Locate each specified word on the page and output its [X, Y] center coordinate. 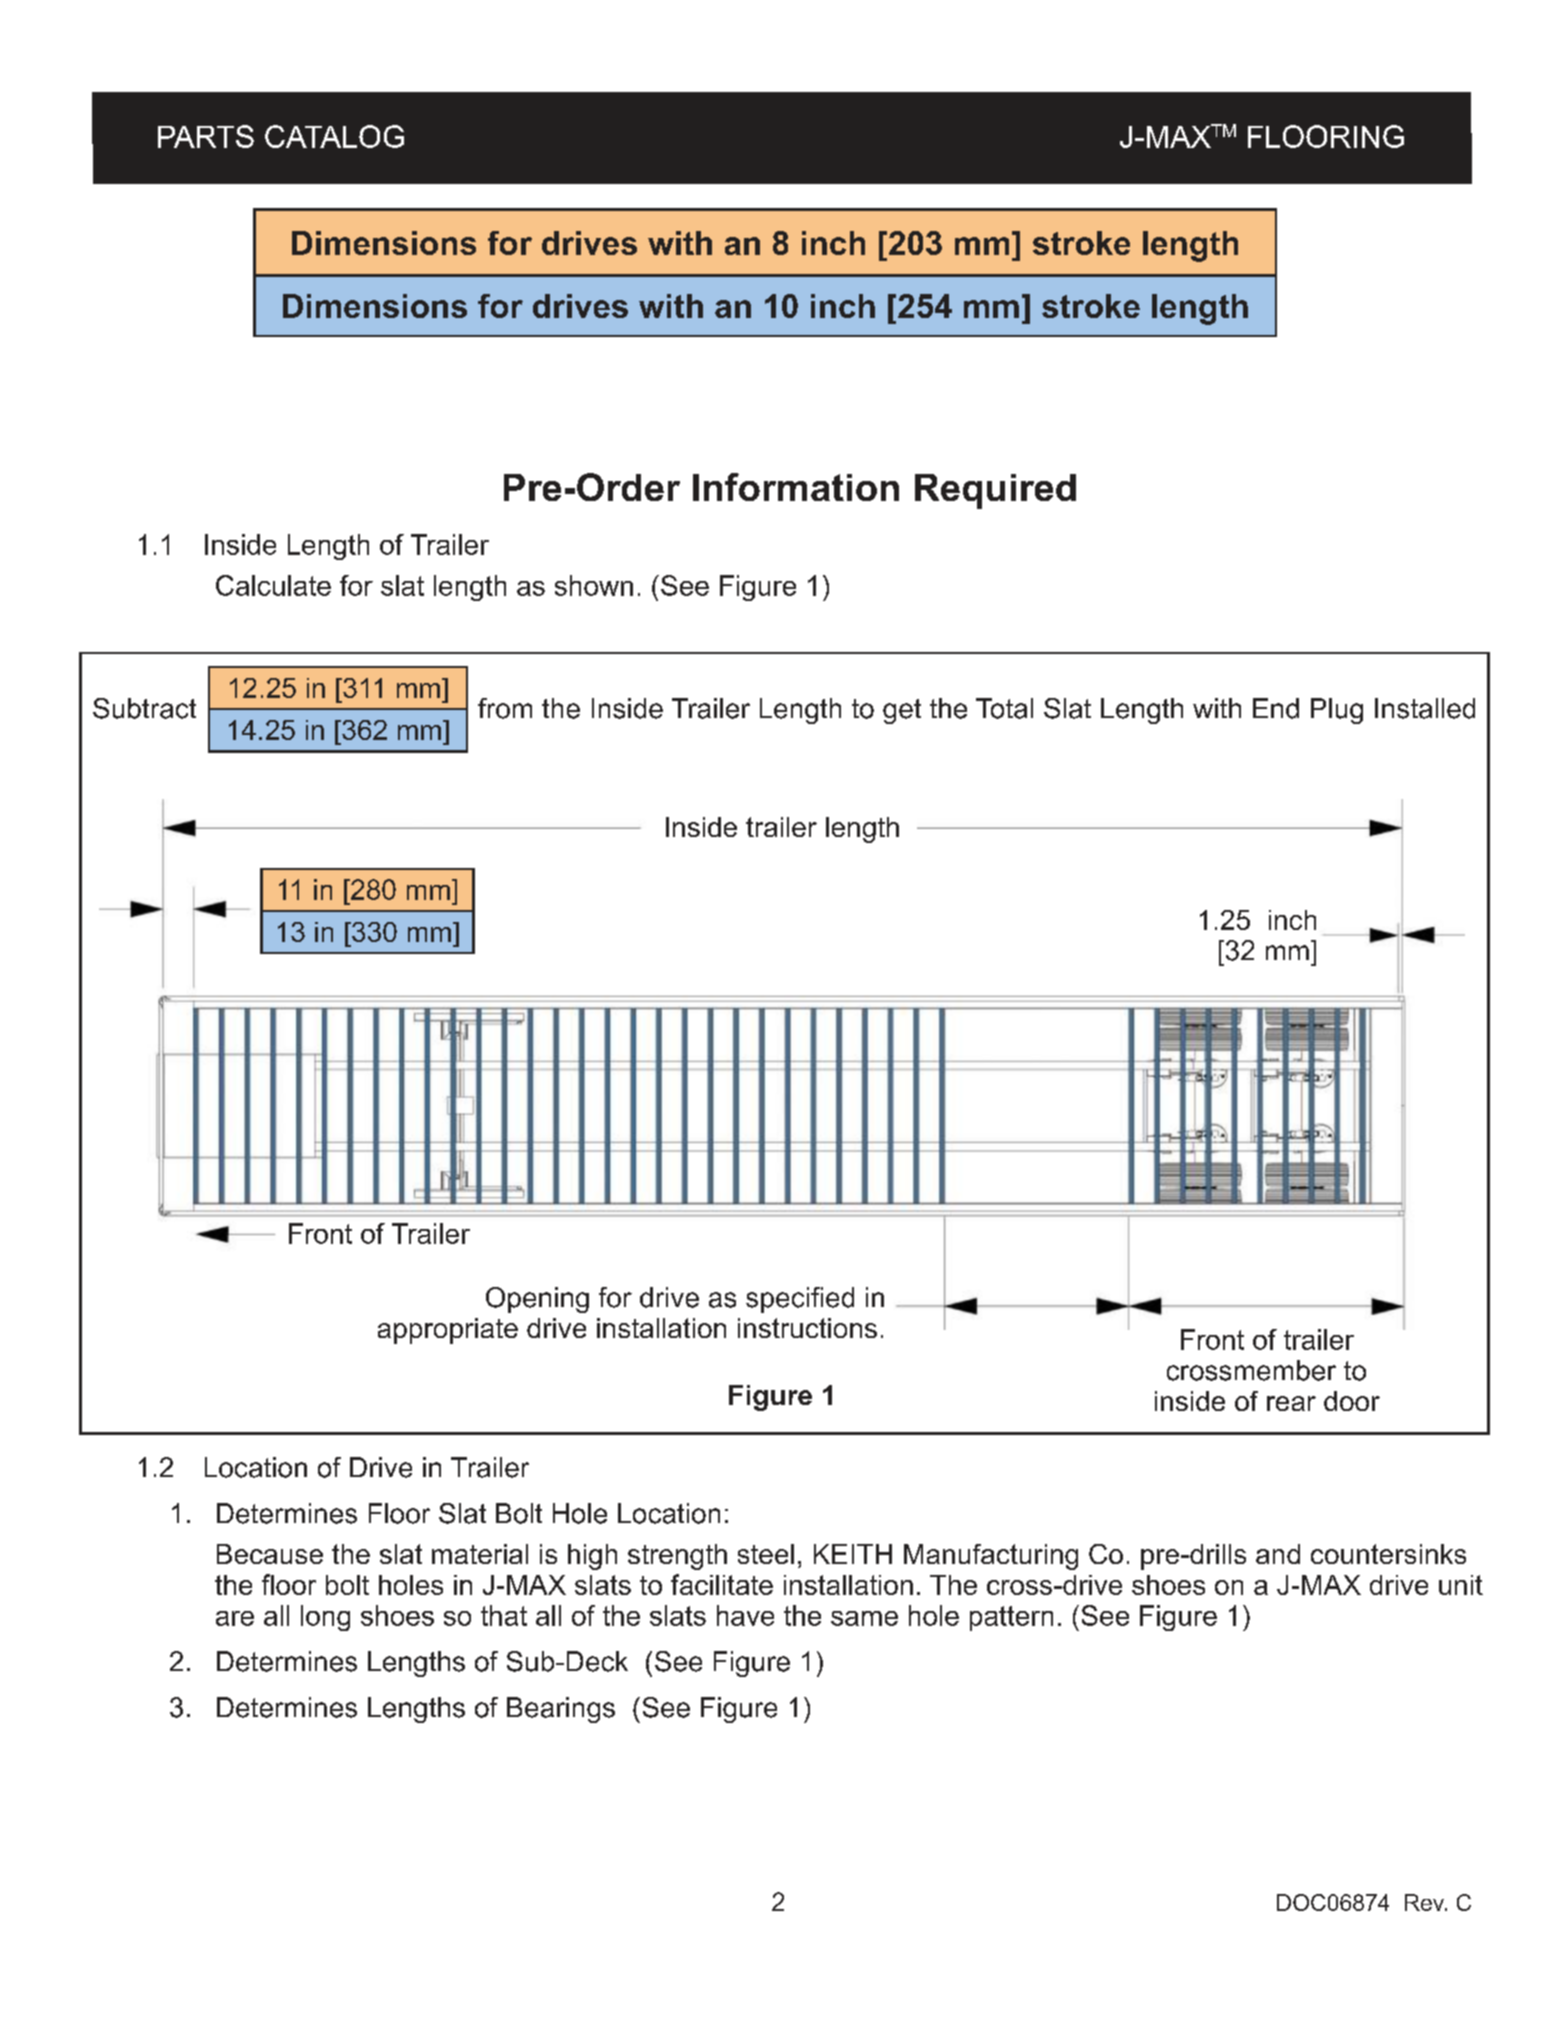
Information [796, 487]
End [1276, 708]
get [902, 711]
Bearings [561, 1710]
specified [800, 1300]
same [864, 1618]
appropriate [448, 1331]
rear [1291, 1403]
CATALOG [334, 136]
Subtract [144, 708]
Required [995, 491]
